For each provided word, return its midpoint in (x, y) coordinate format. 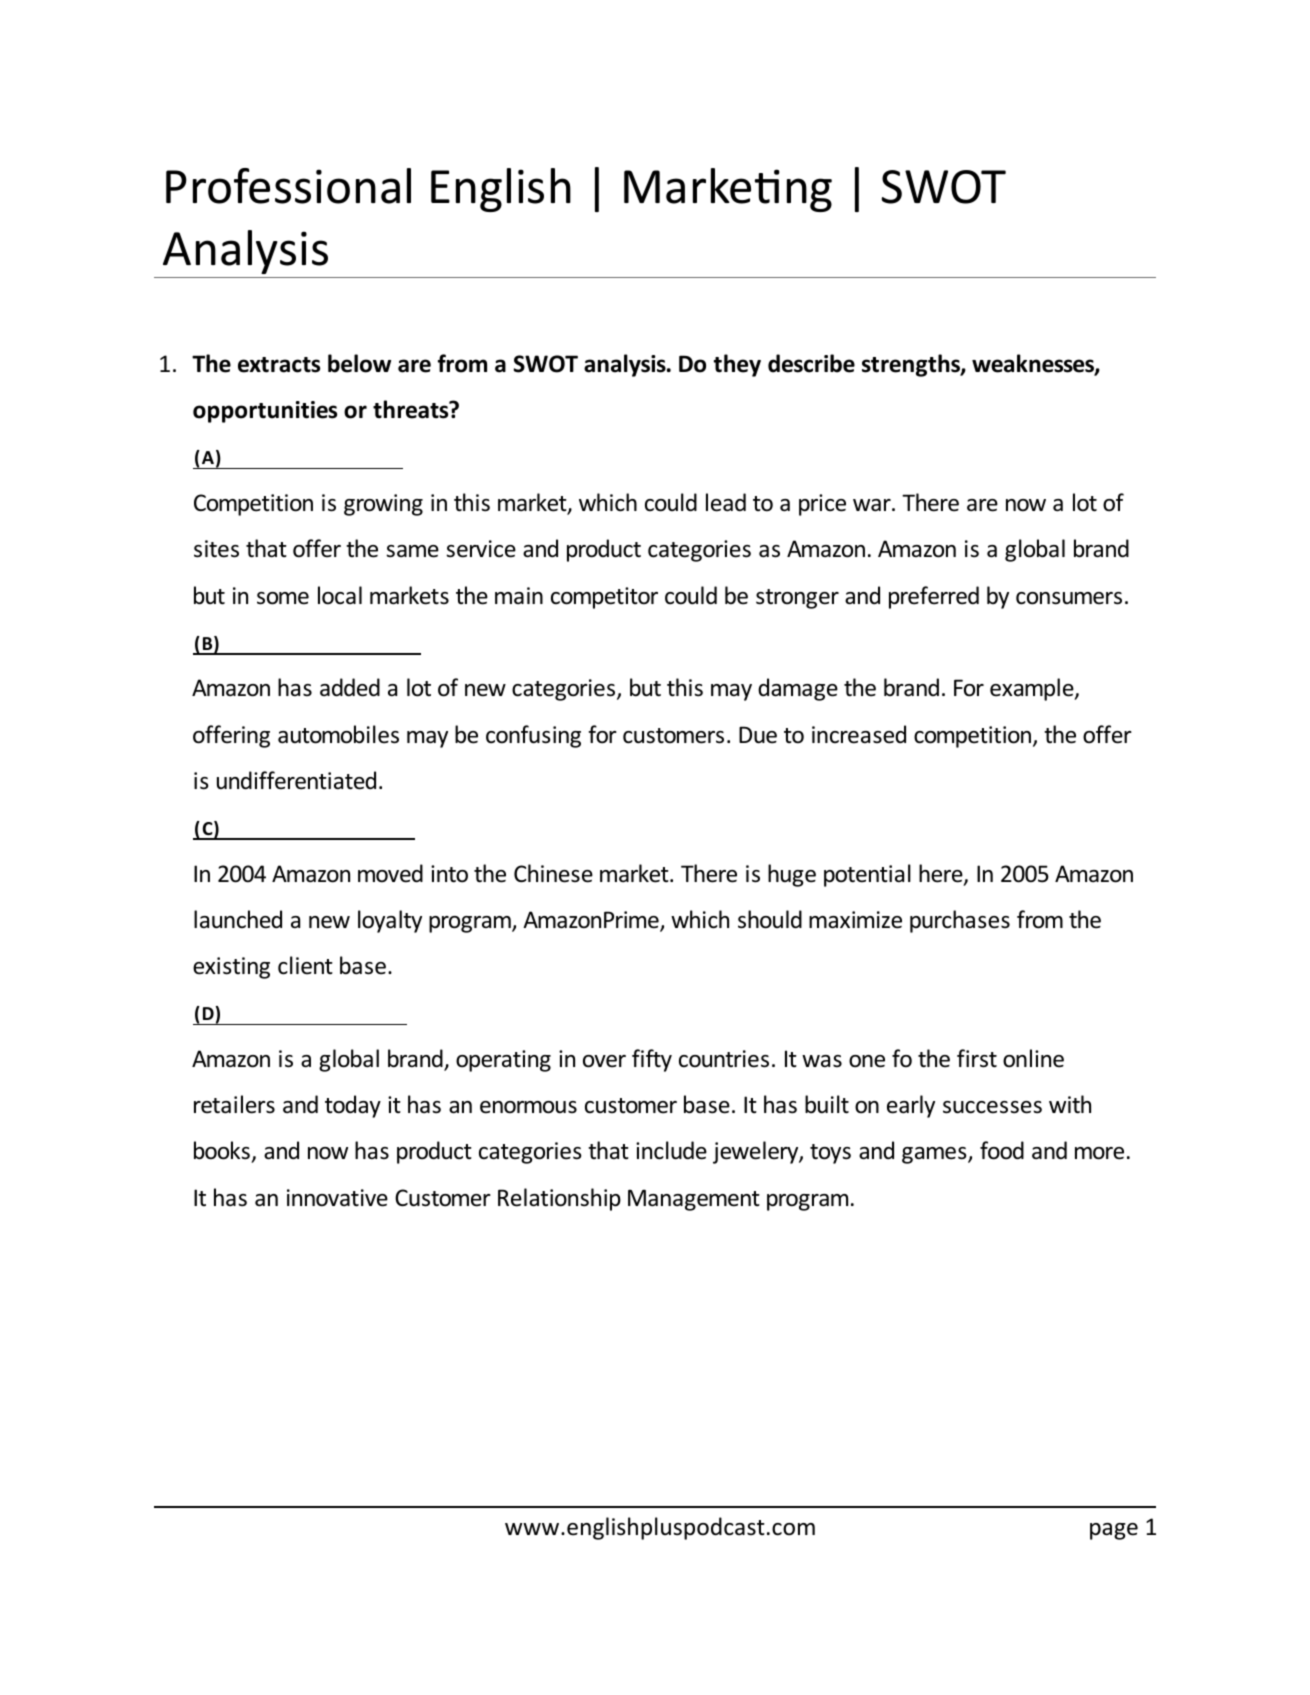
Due (758, 735)
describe (811, 363)
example (1033, 689)
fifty (652, 1060)
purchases (960, 921)
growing (383, 505)
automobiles (338, 734)
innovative (337, 1198)
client (305, 965)
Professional (288, 186)
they (737, 365)
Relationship (559, 1199)
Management (694, 1200)
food (1002, 1150)
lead (726, 502)
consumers (1069, 598)
